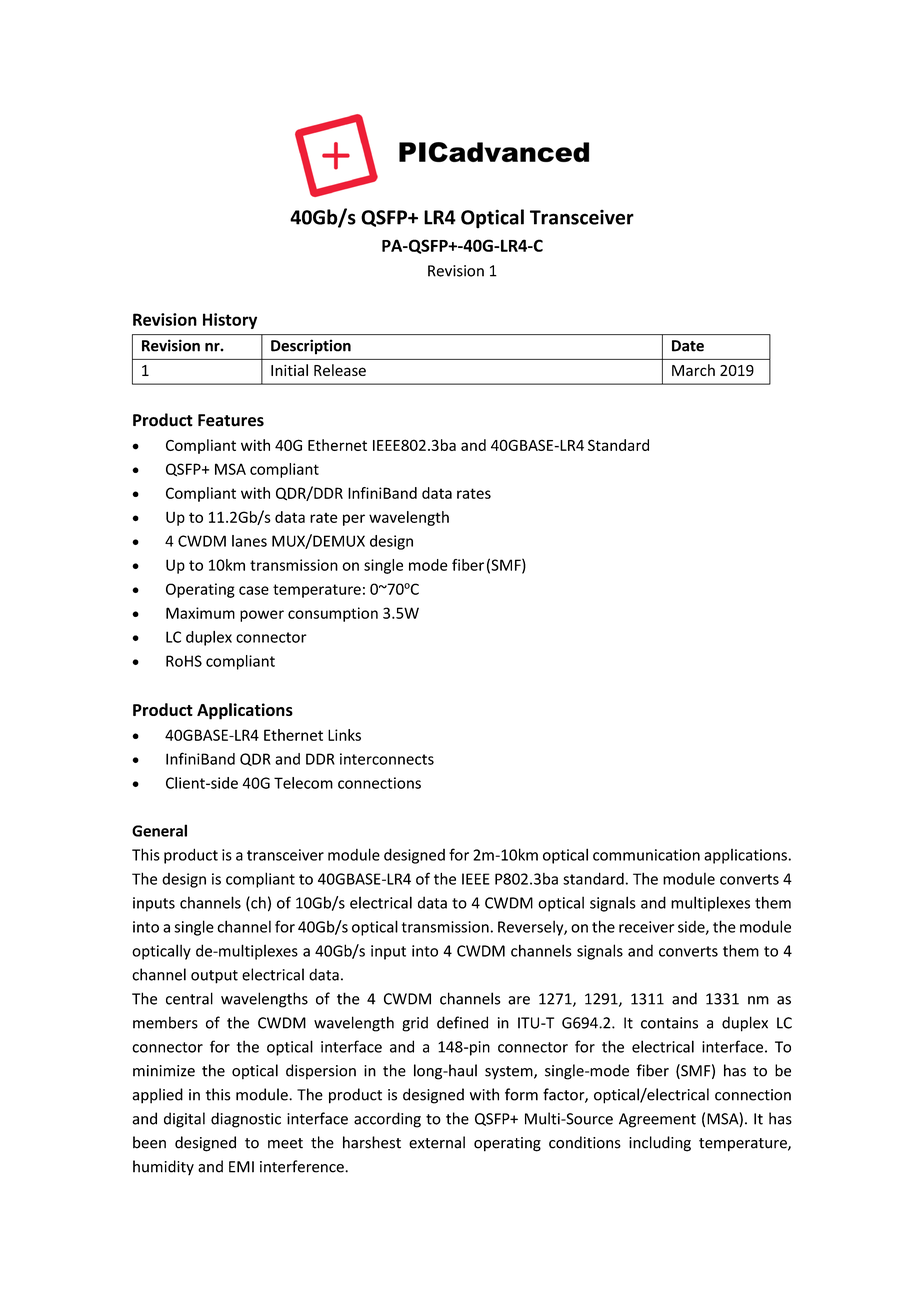 This image has height=1307, width=924. What do you see at coordinates (184, 1120) in the image?
I see `digital` at bounding box center [184, 1120].
